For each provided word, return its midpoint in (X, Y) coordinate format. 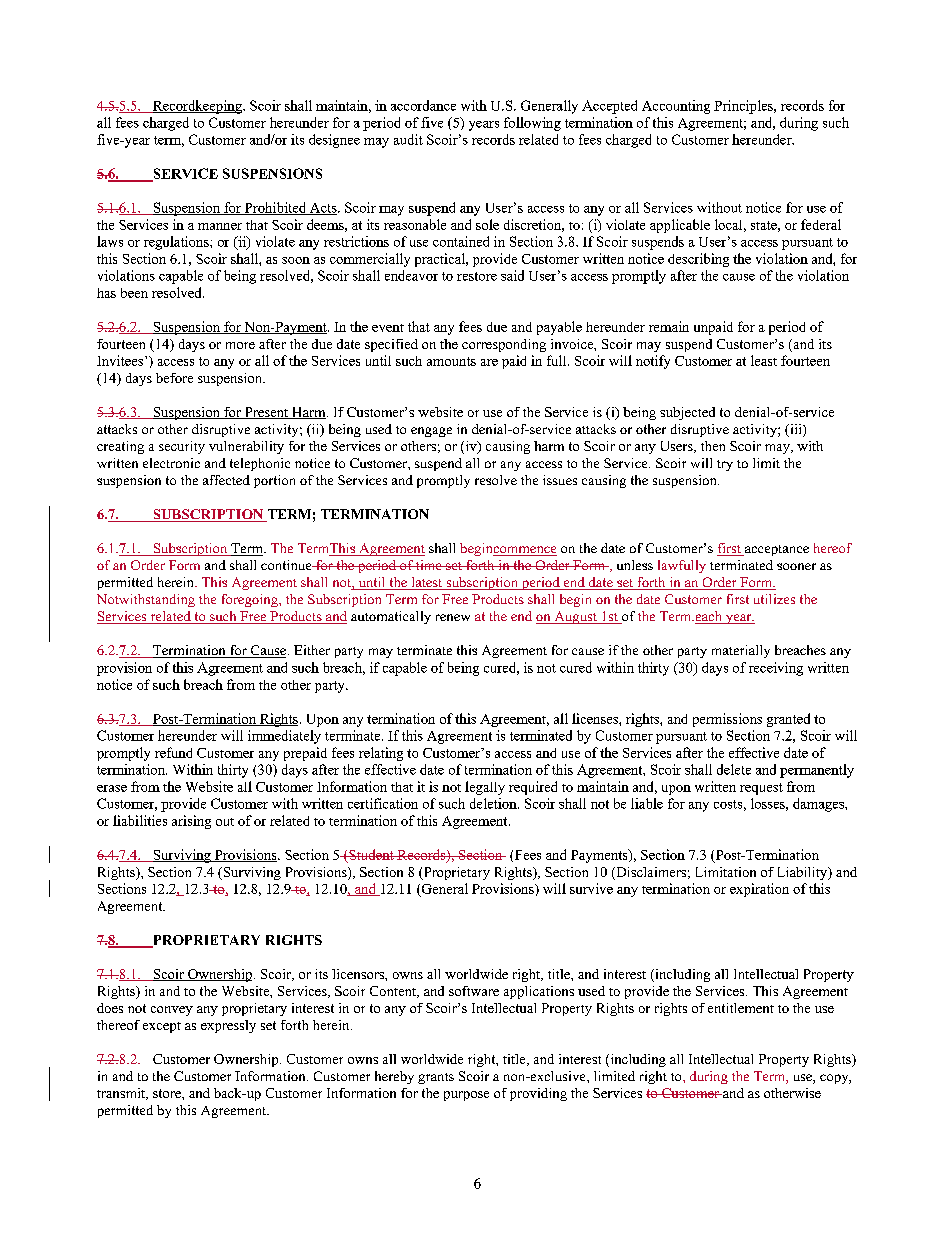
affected (226, 480)
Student (371, 854)
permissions (727, 720)
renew (453, 617)
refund (173, 752)
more (240, 345)
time (429, 565)
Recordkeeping (197, 107)
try (725, 465)
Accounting (676, 107)
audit (408, 139)
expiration (759, 890)
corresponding (504, 345)
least (764, 360)
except (162, 1027)
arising (191, 822)
